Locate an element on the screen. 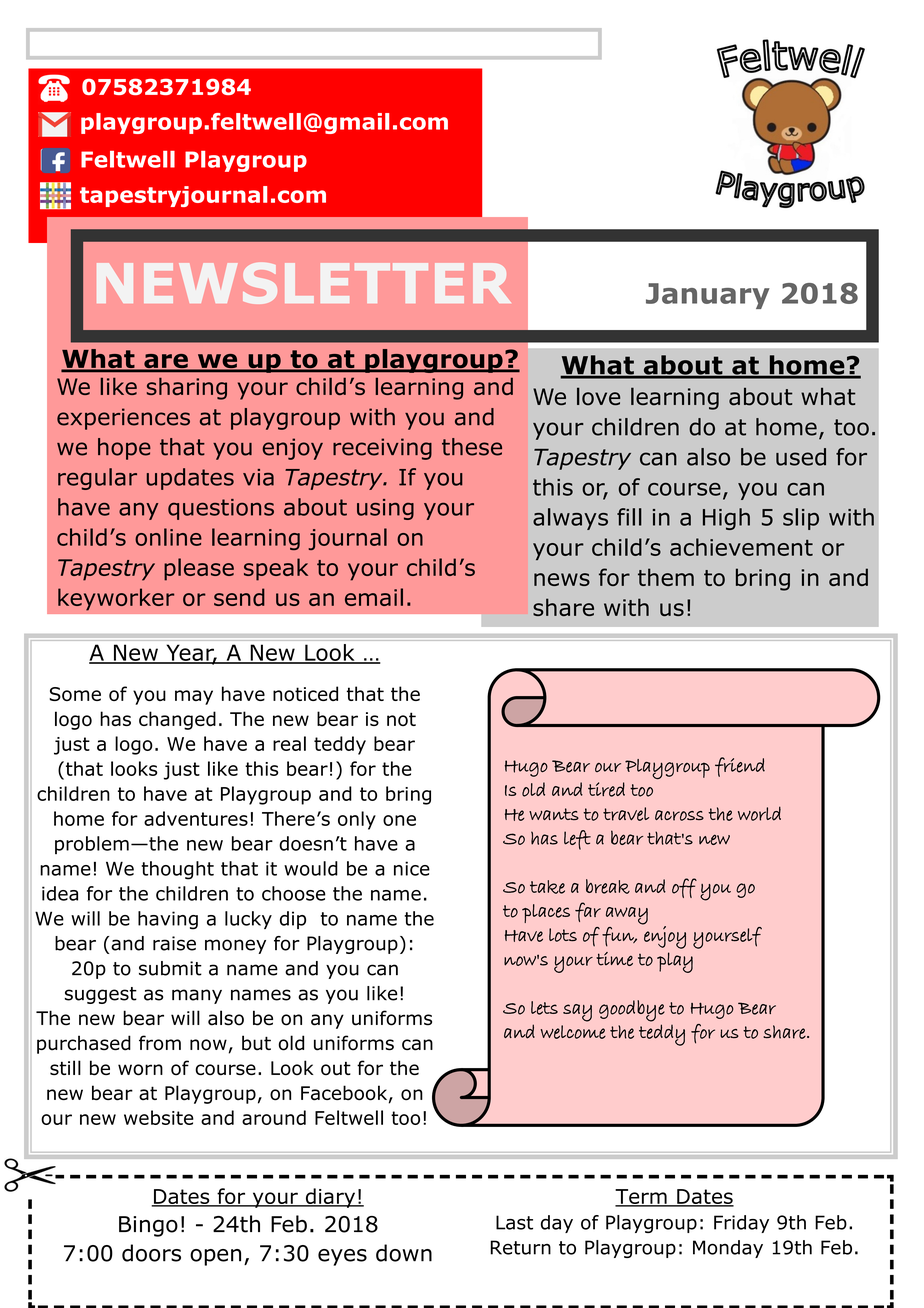 The width and height of the screenshot is (924, 1308). only is located at coordinates (357, 820).
